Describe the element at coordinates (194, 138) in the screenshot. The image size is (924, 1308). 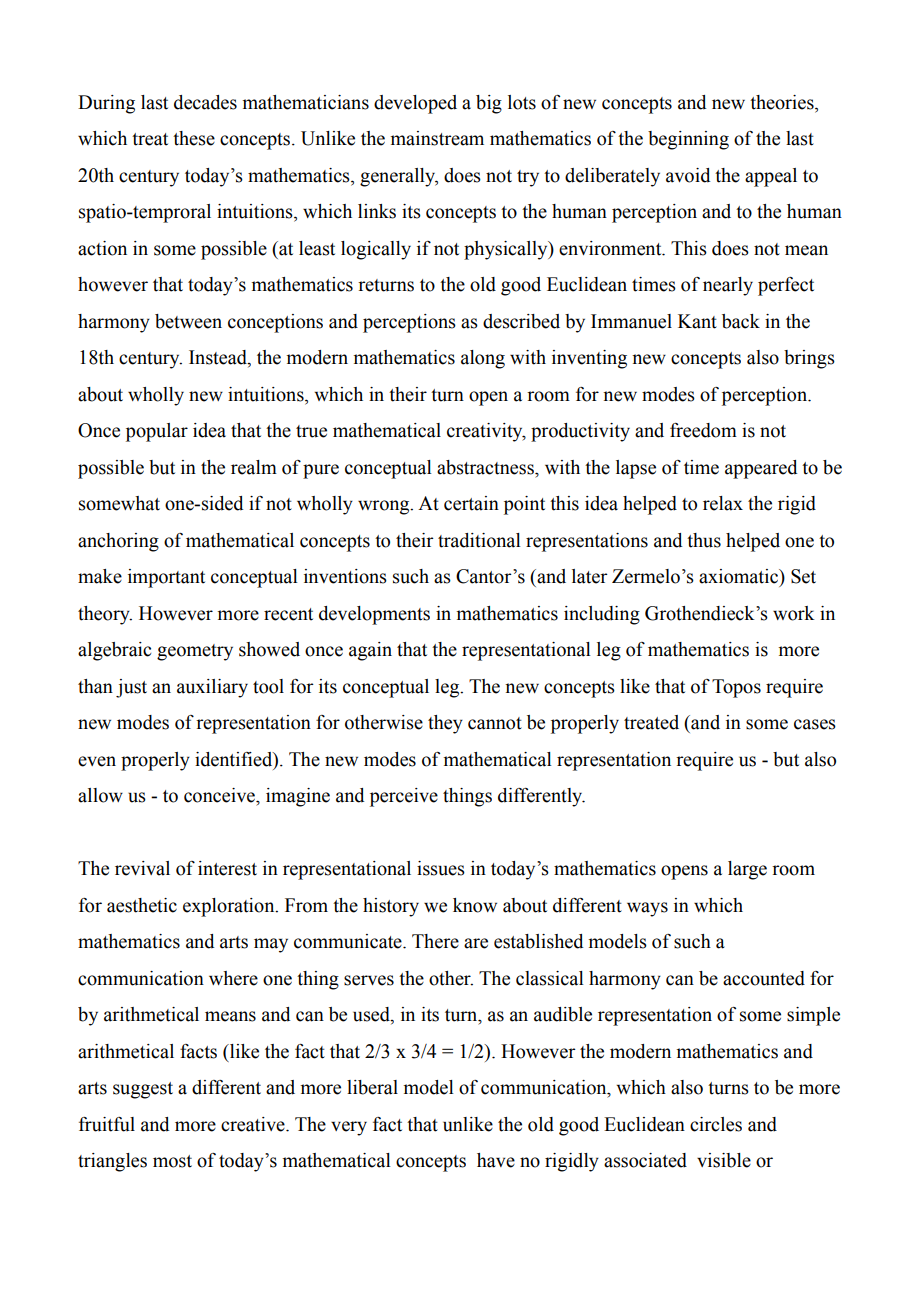
I see `these` at that location.
